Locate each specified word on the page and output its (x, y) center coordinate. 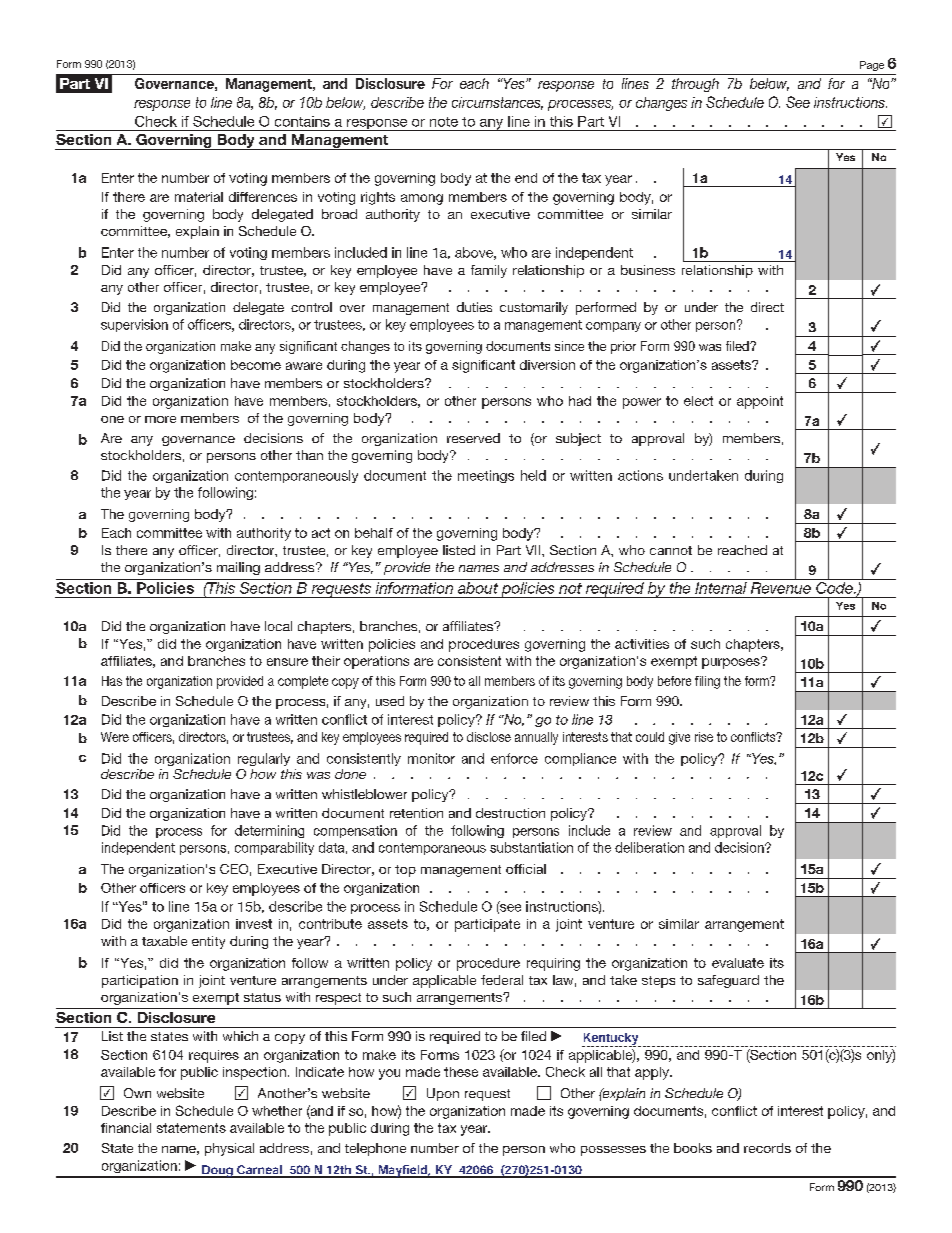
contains (302, 121)
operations (376, 662)
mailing (238, 568)
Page (872, 66)
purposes (732, 663)
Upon (443, 1094)
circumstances (497, 103)
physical (229, 1149)
